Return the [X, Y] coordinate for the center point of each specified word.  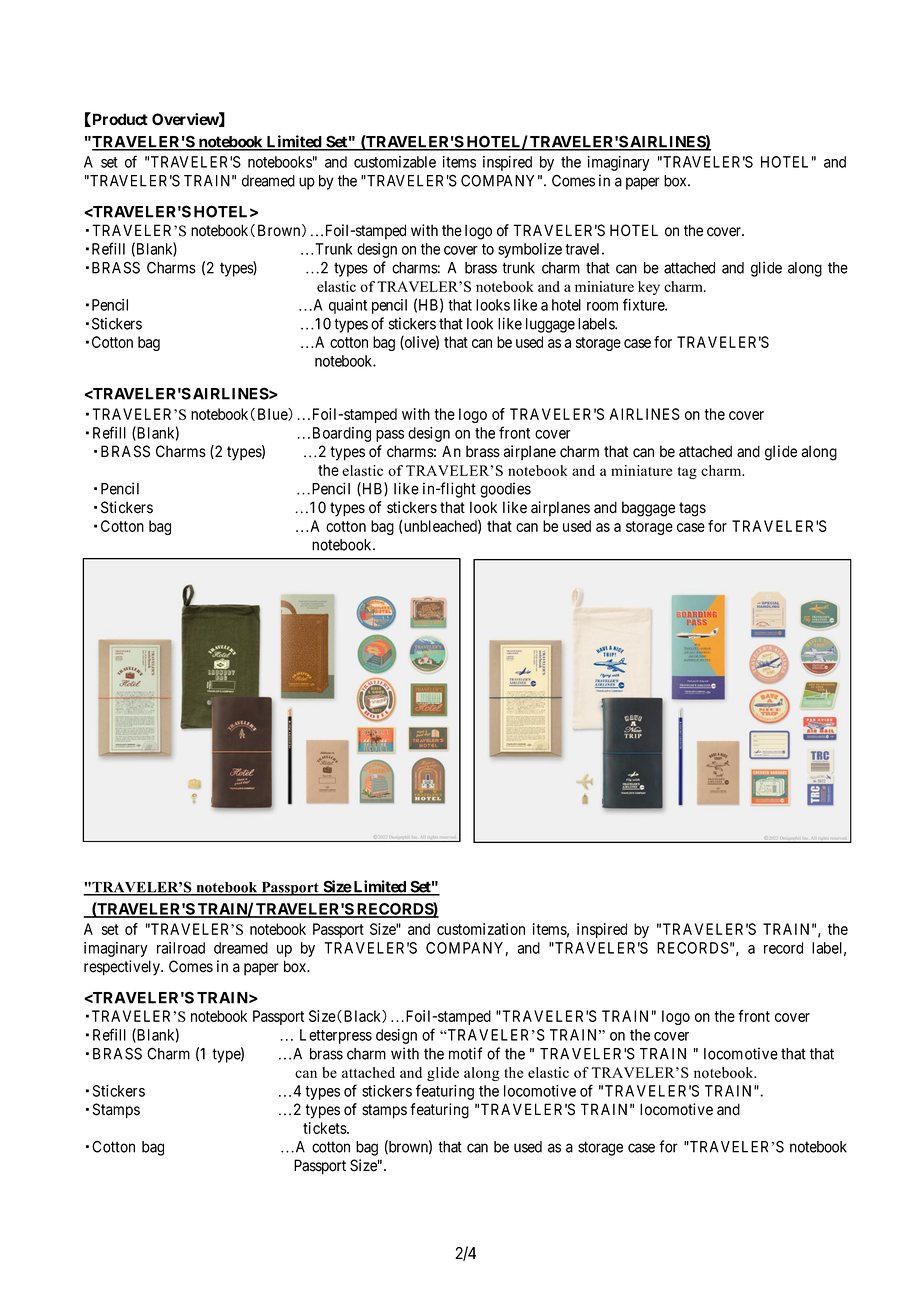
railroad [181, 948]
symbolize [530, 250]
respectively [123, 968]
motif [465, 1053]
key [649, 288]
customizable [395, 162]
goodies [505, 490]
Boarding [342, 434]
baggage [648, 509]
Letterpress [336, 1036]
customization [481, 929]
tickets [325, 1128]
